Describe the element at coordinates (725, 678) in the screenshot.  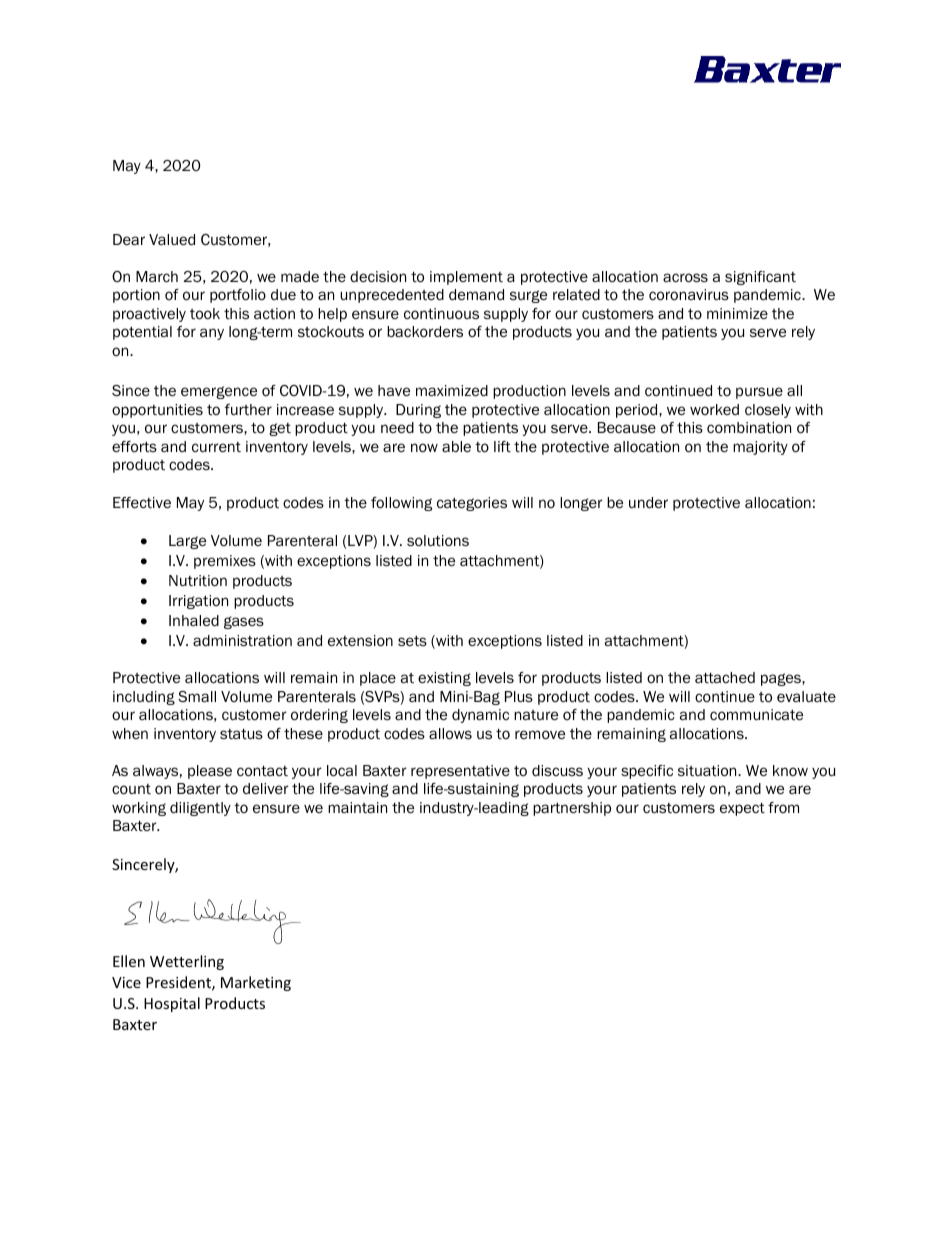
I see `attached` at that location.
